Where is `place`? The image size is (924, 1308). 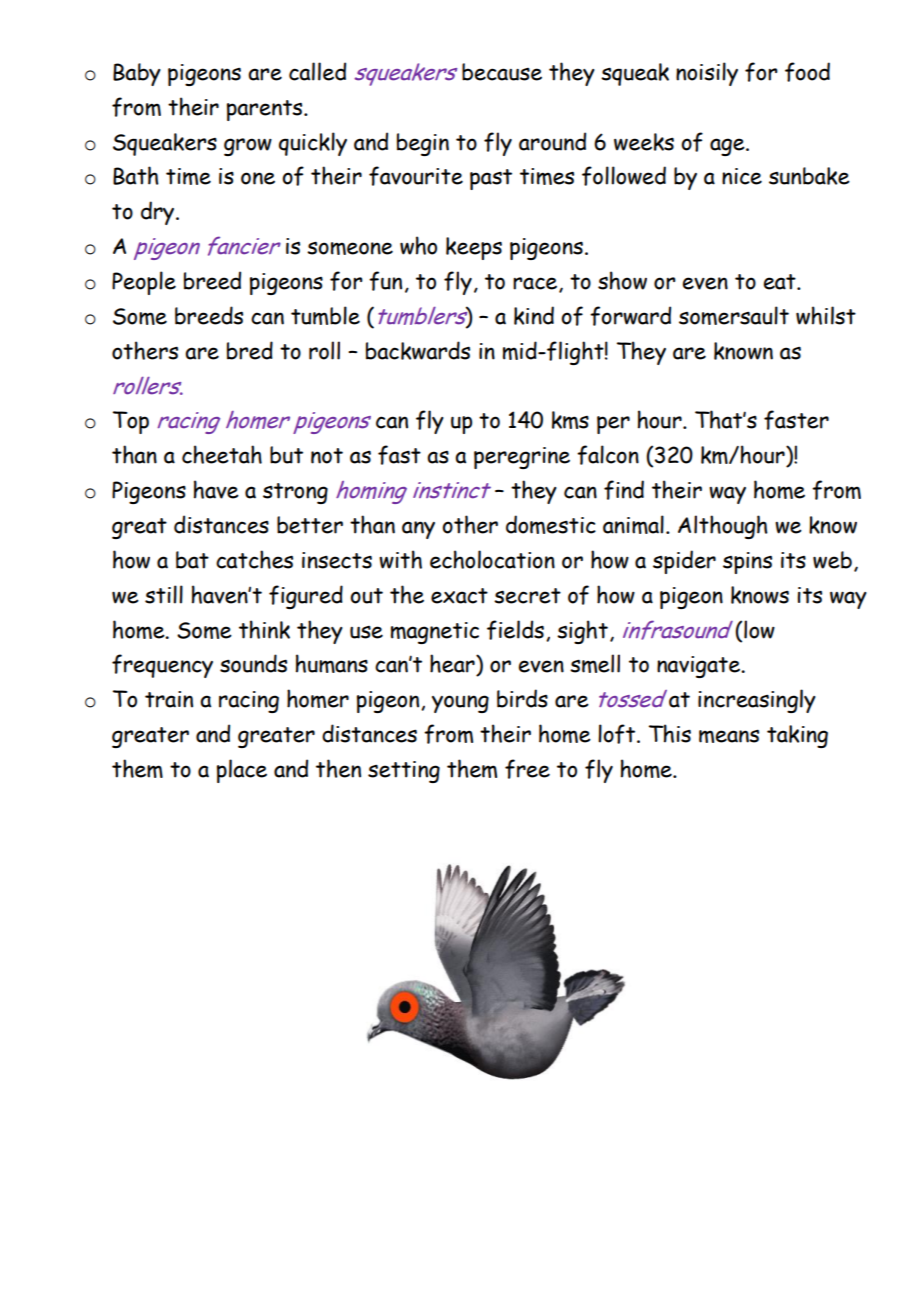 place is located at coordinates (242, 771).
